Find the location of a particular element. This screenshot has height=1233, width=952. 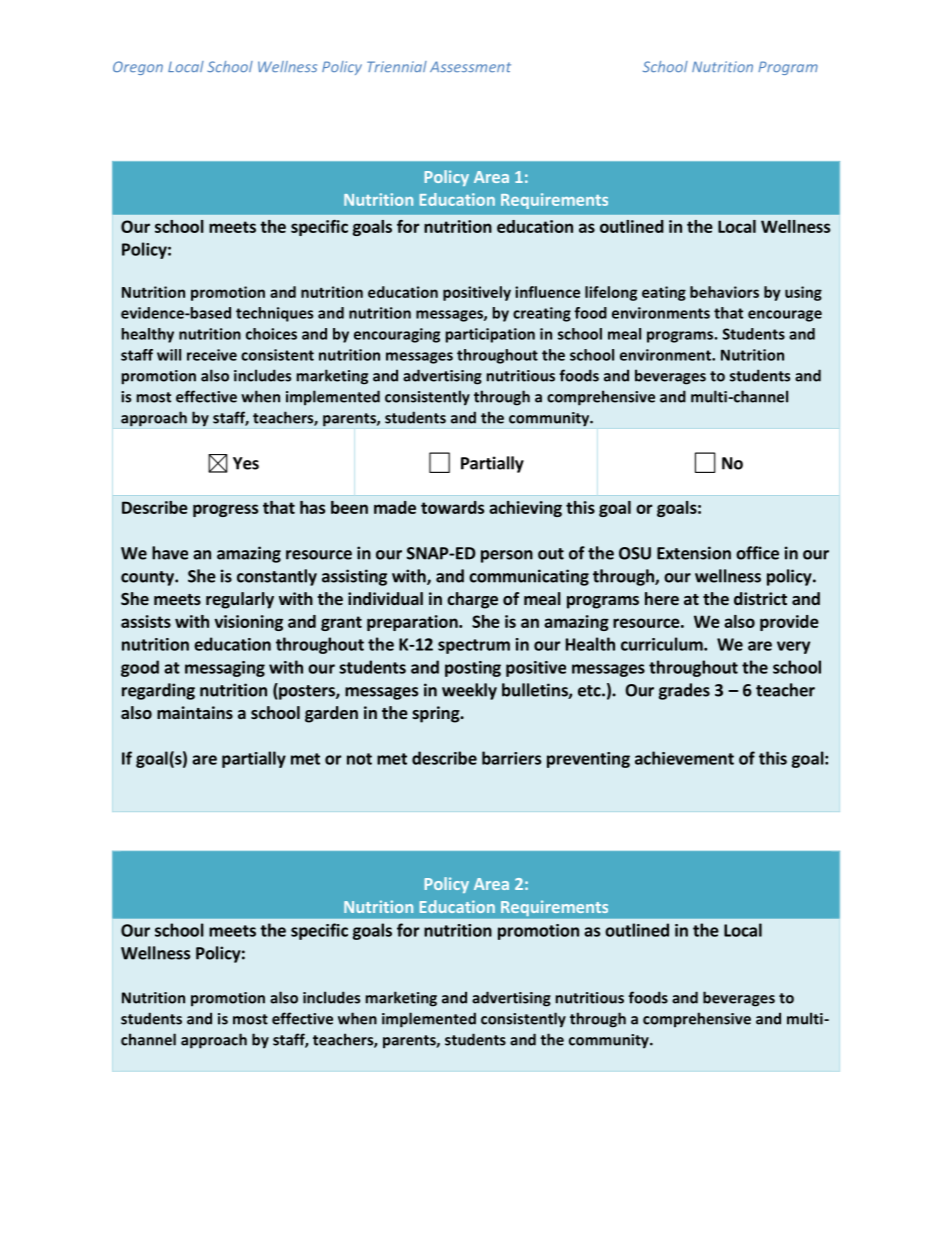

maintains is located at coordinates (195, 712).
